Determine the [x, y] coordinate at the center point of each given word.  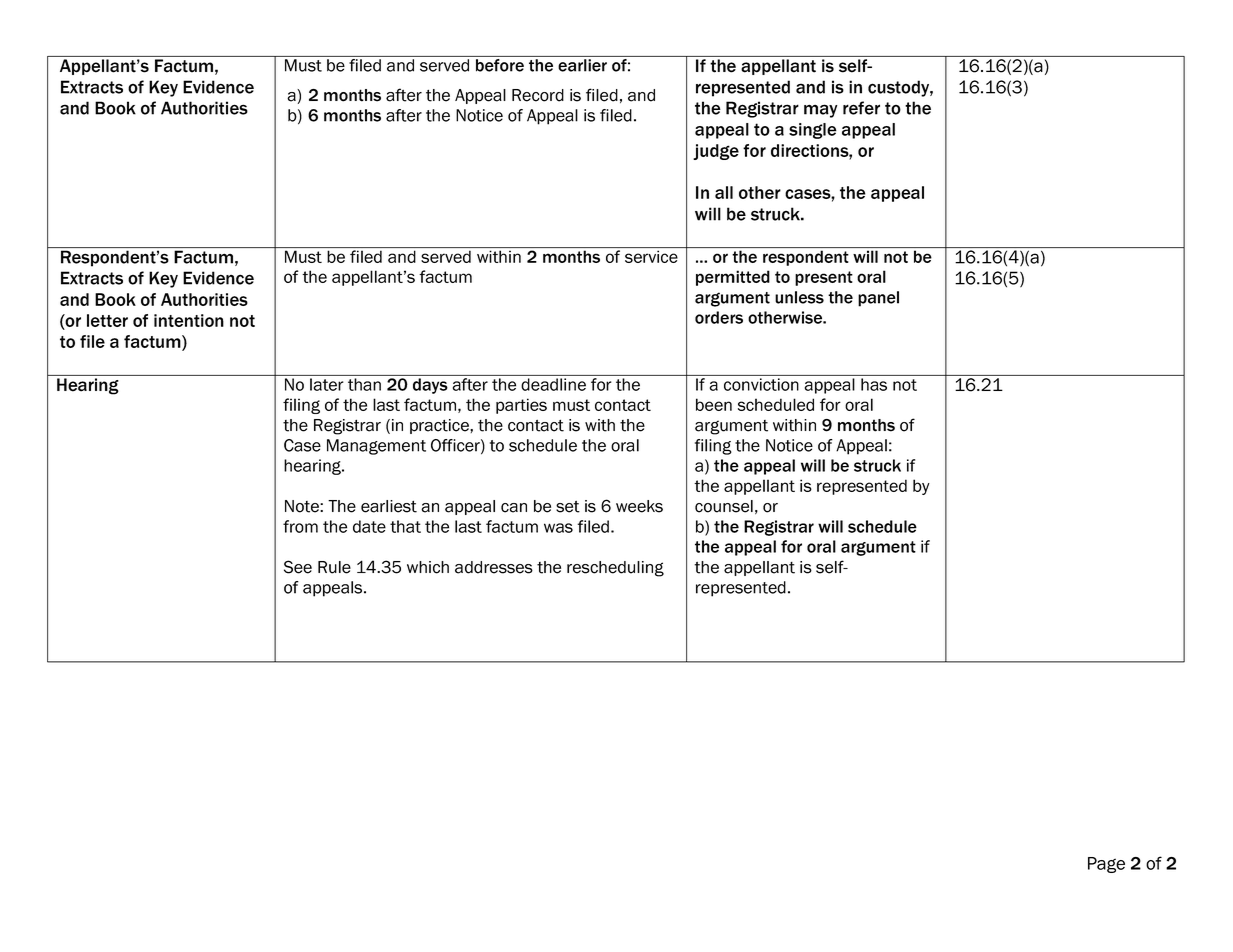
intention [189, 320]
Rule [334, 567]
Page [1106, 865]
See [298, 567]
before [500, 65]
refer [861, 108]
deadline [553, 384]
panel [878, 299]
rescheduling [615, 569]
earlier [582, 65]
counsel [724, 506]
